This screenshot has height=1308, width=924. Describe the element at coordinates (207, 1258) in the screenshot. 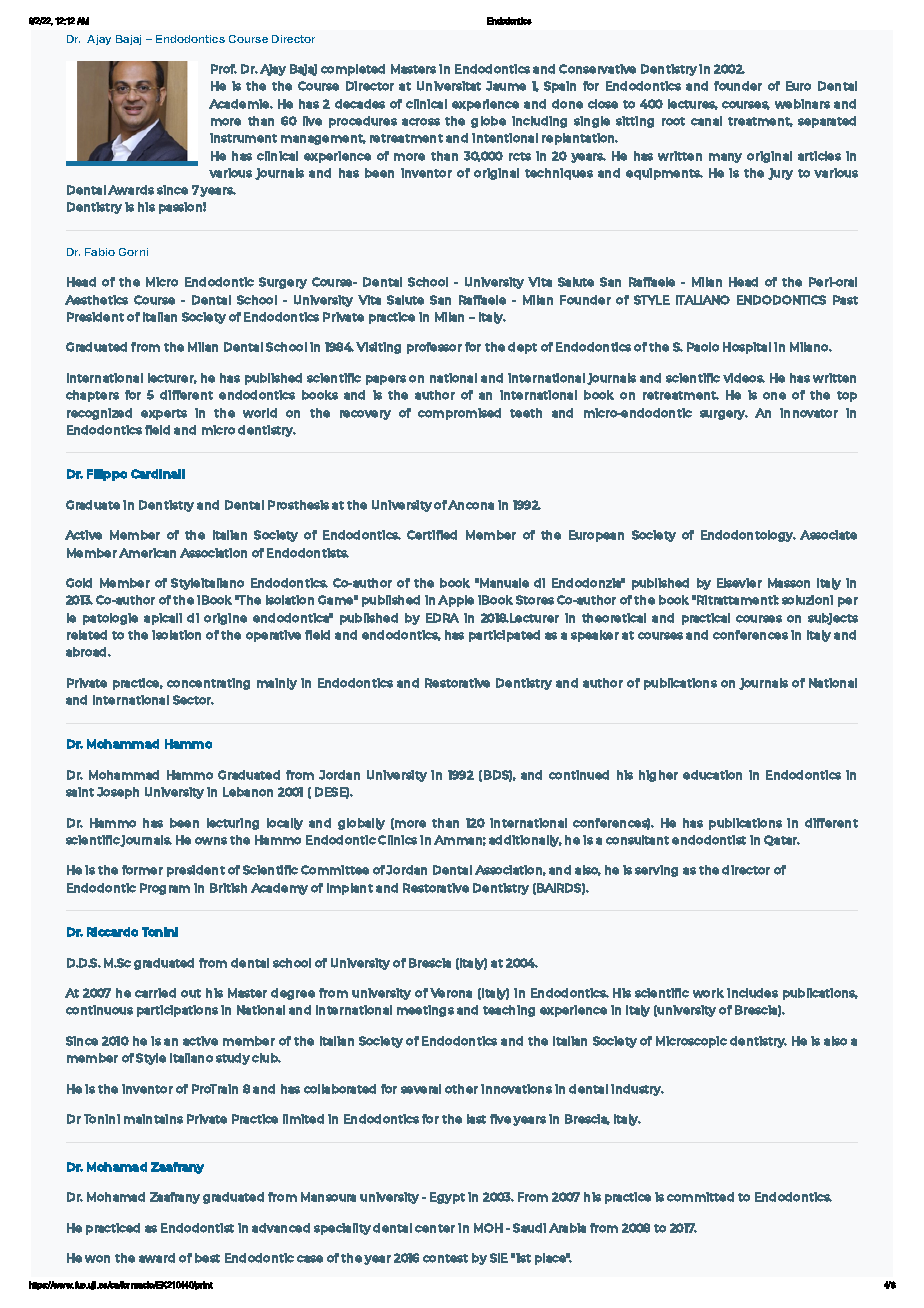

I see `best` at that location.
